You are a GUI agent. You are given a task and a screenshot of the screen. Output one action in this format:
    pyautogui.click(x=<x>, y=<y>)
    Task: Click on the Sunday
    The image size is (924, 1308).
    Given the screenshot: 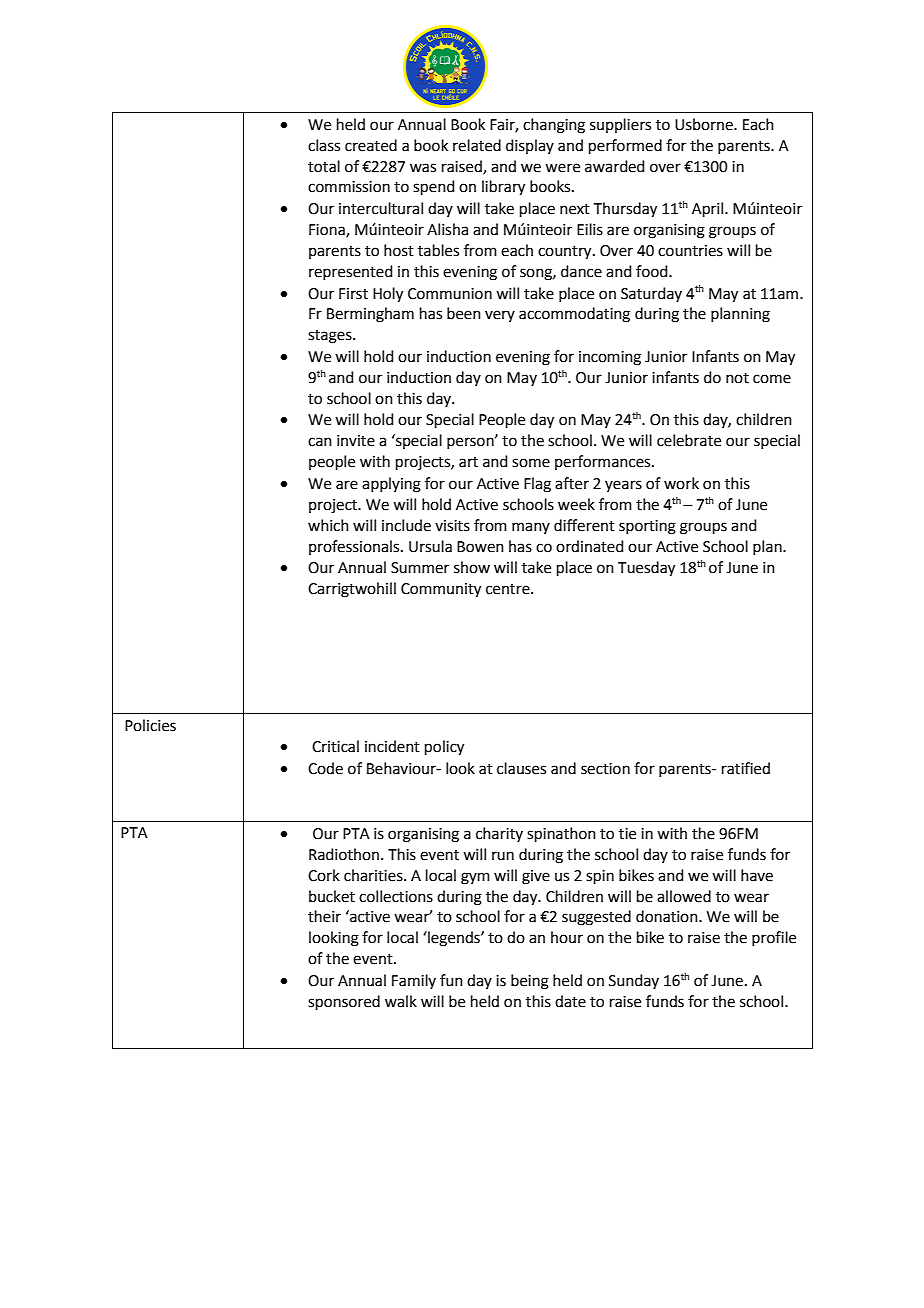 What is the action you would take?
    pyautogui.click(x=634, y=981)
